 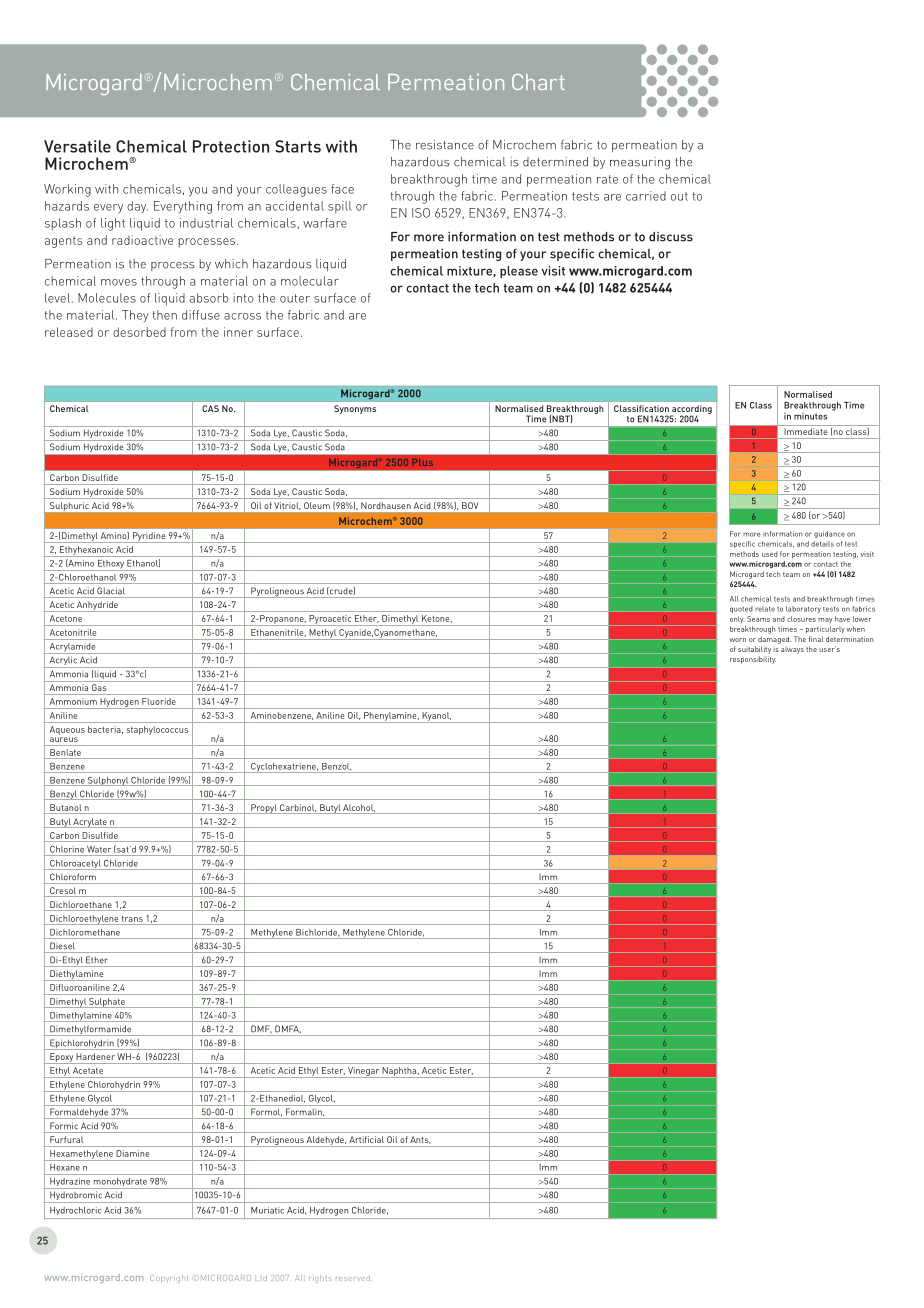 What do you see at coordinates (753, 660) in the document?
I see `responsibility` at bounding box center [753, 660].
